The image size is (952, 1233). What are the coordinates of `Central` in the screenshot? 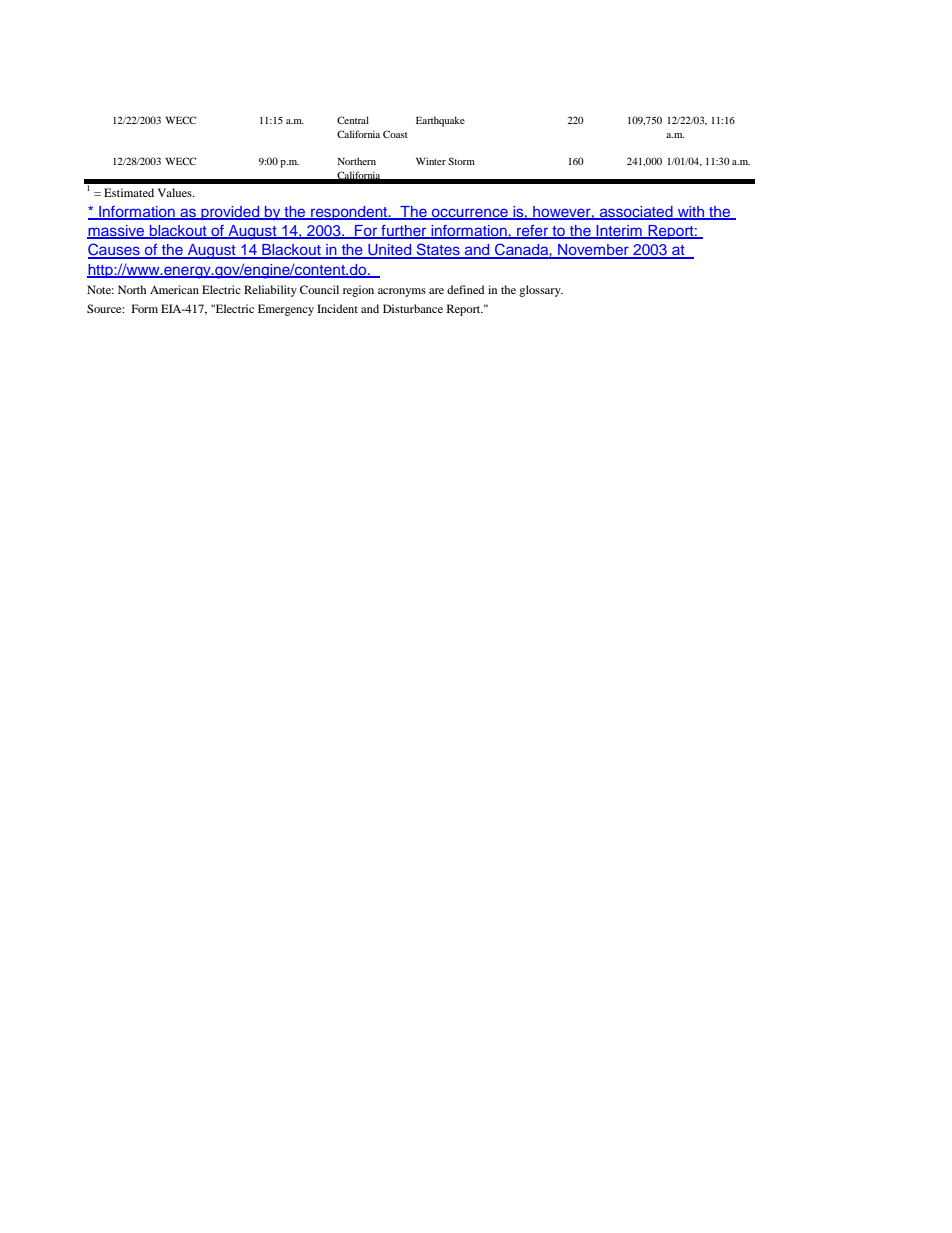 It's located at (353, 120).
